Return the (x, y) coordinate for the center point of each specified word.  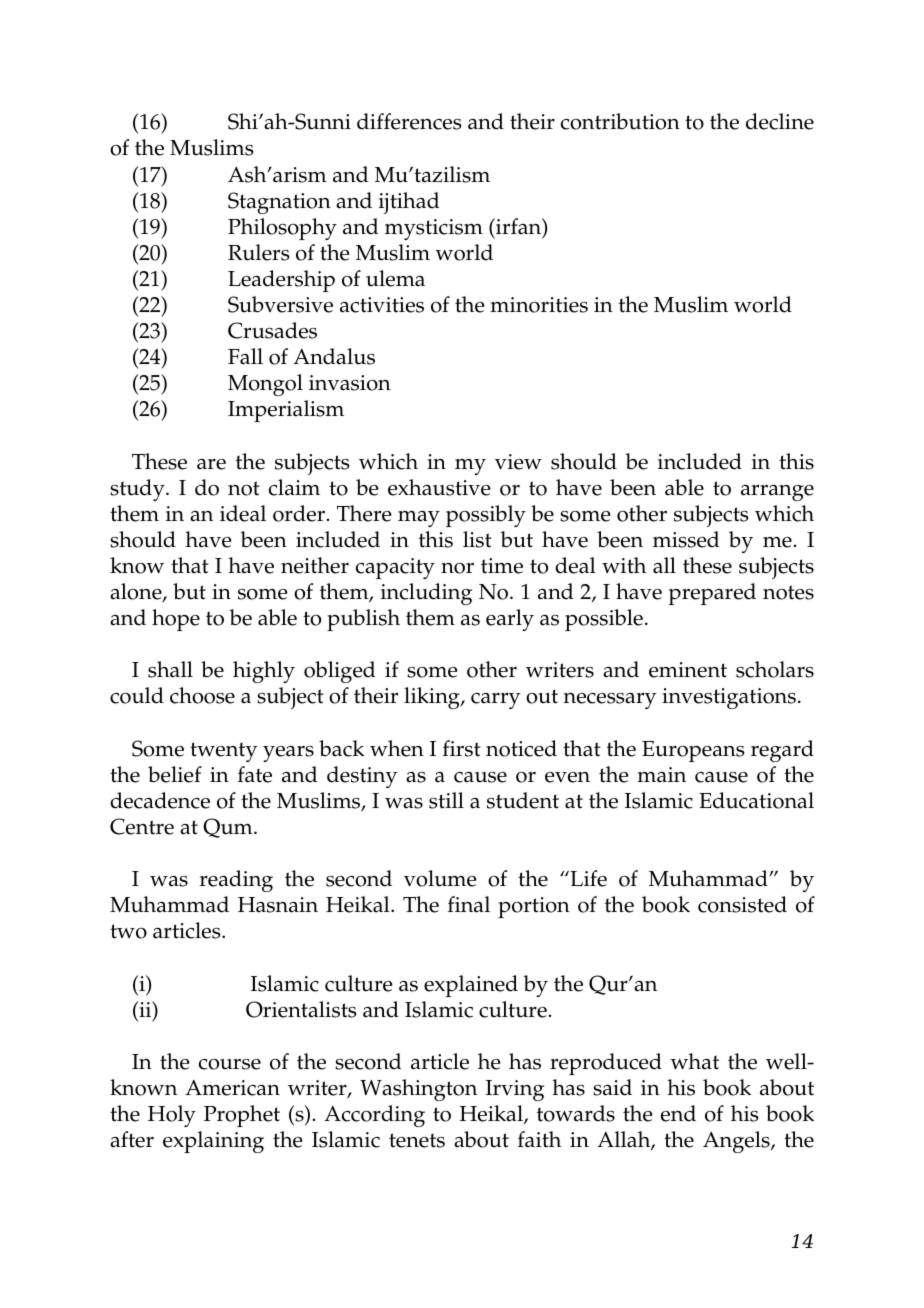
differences (409, 121)
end (678, 1113)
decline (780, 121)
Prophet (242, 1116)
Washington (418, 1090)
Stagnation (279, 203)
